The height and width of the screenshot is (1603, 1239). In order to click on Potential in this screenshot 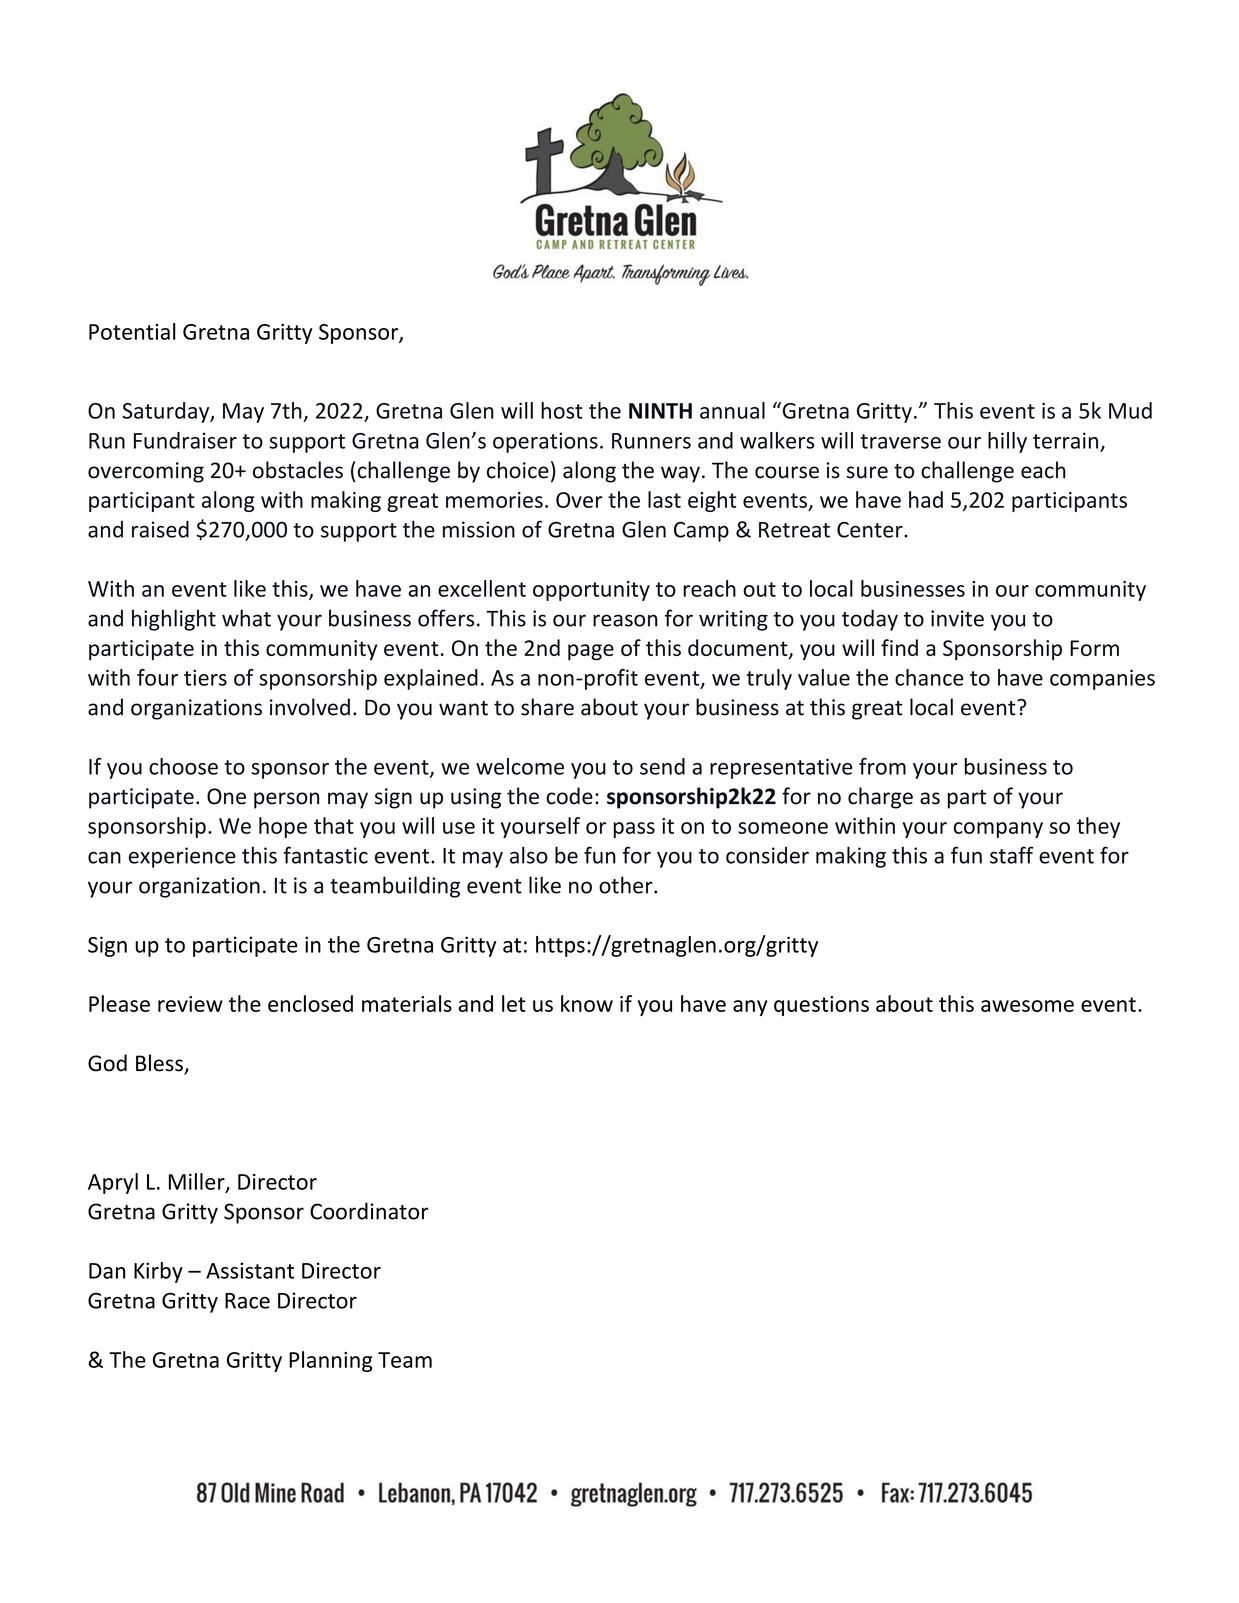, I will do `click(132, 331)`.
